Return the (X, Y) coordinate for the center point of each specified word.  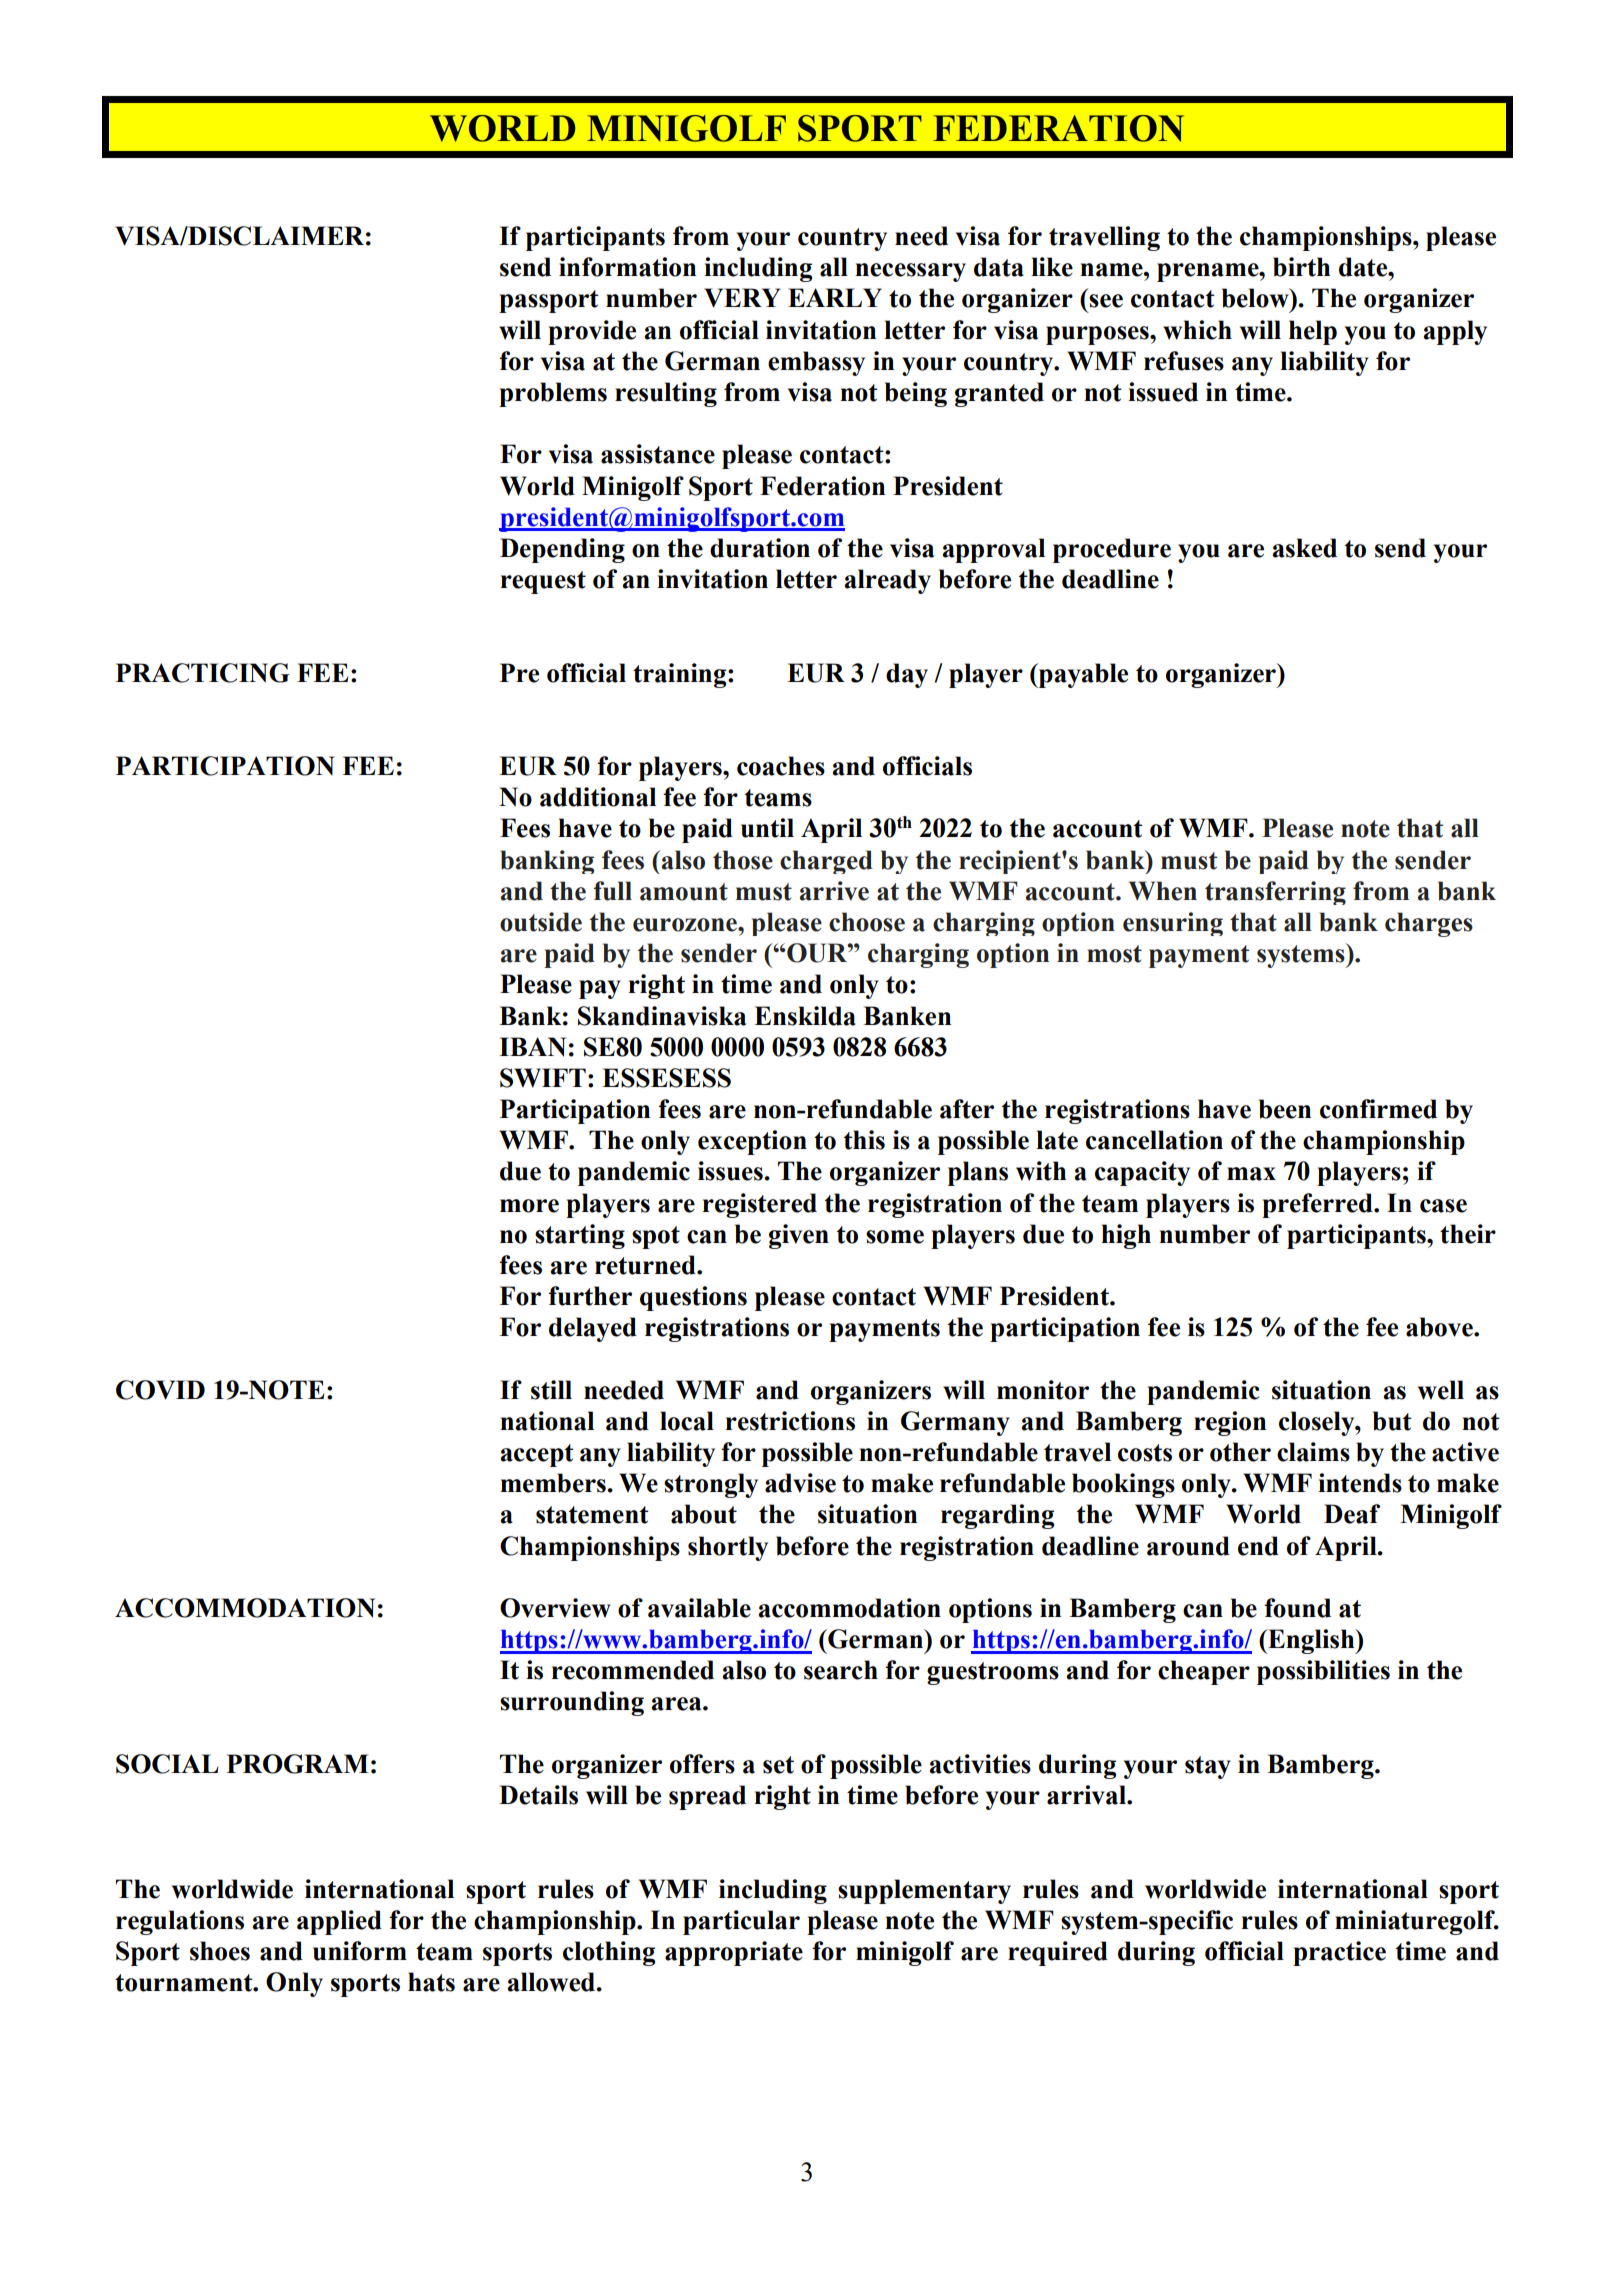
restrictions (790, 1421)
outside (541, 922)
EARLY (835, 297)
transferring (1275, 893)
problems (553, 394)
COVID (160, 1390)
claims (1313, 1452)
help (1313, 332)
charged (826, 862)
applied (339, 1922)
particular (741, 1922)
